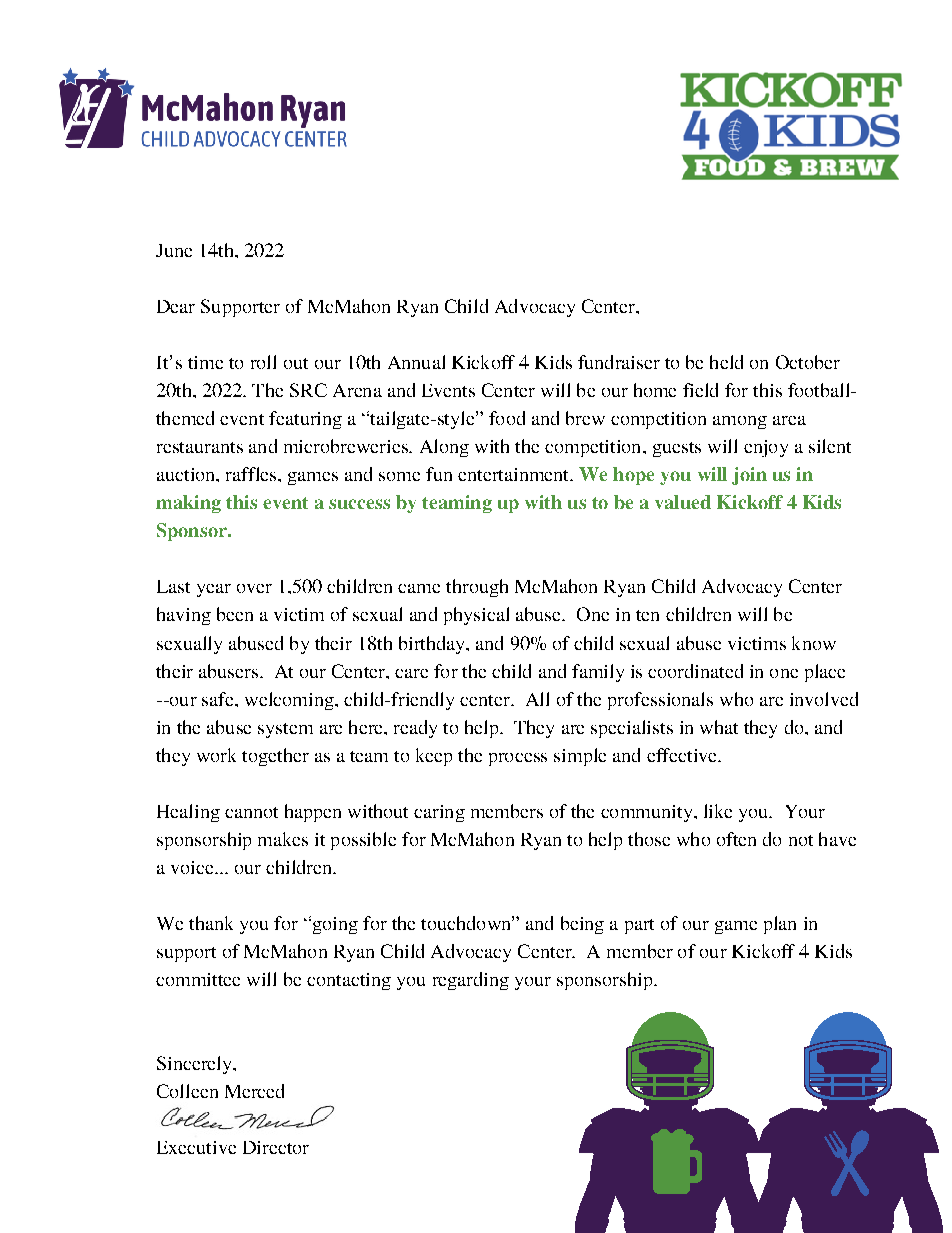 This document has height=1233, width=952. I want to click on Merced, so click(254, 1091).
